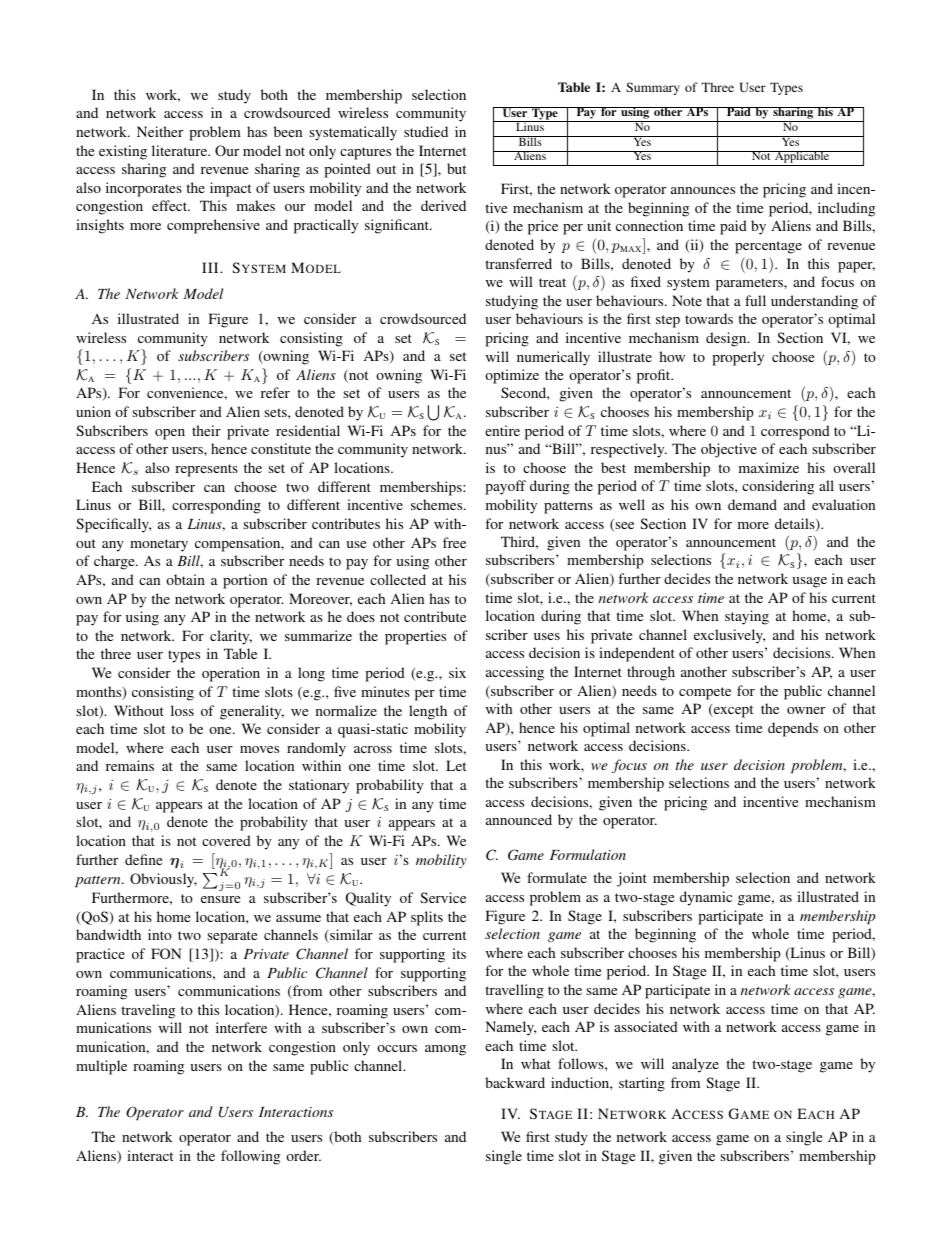  What do you see at coordinates (747, 617) in the screenshot?
I see `staying` at bounding box center [747, 617].
